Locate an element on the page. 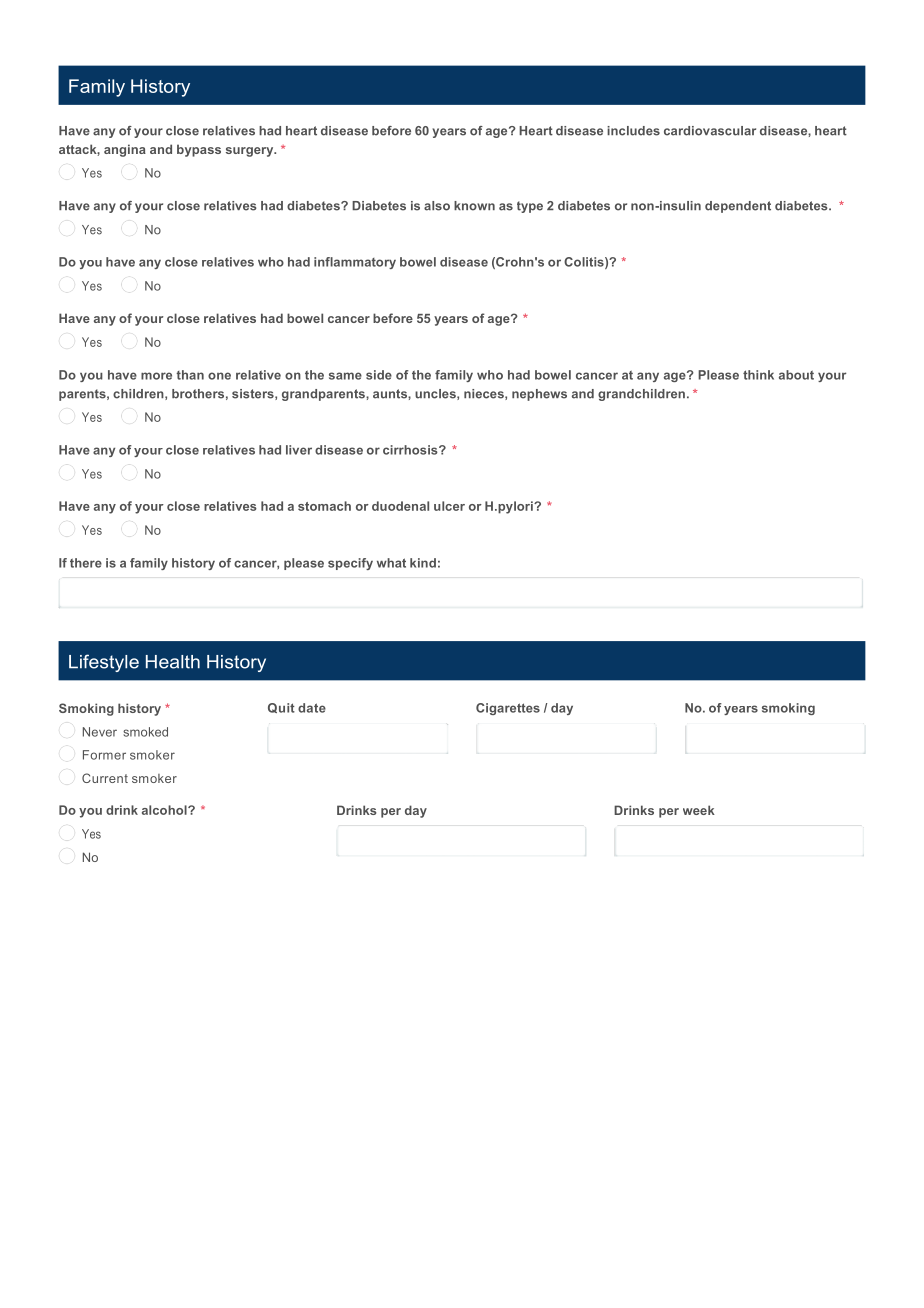 The width and height of the image is (924, 1308). week is located at coordinates (699, 810).
